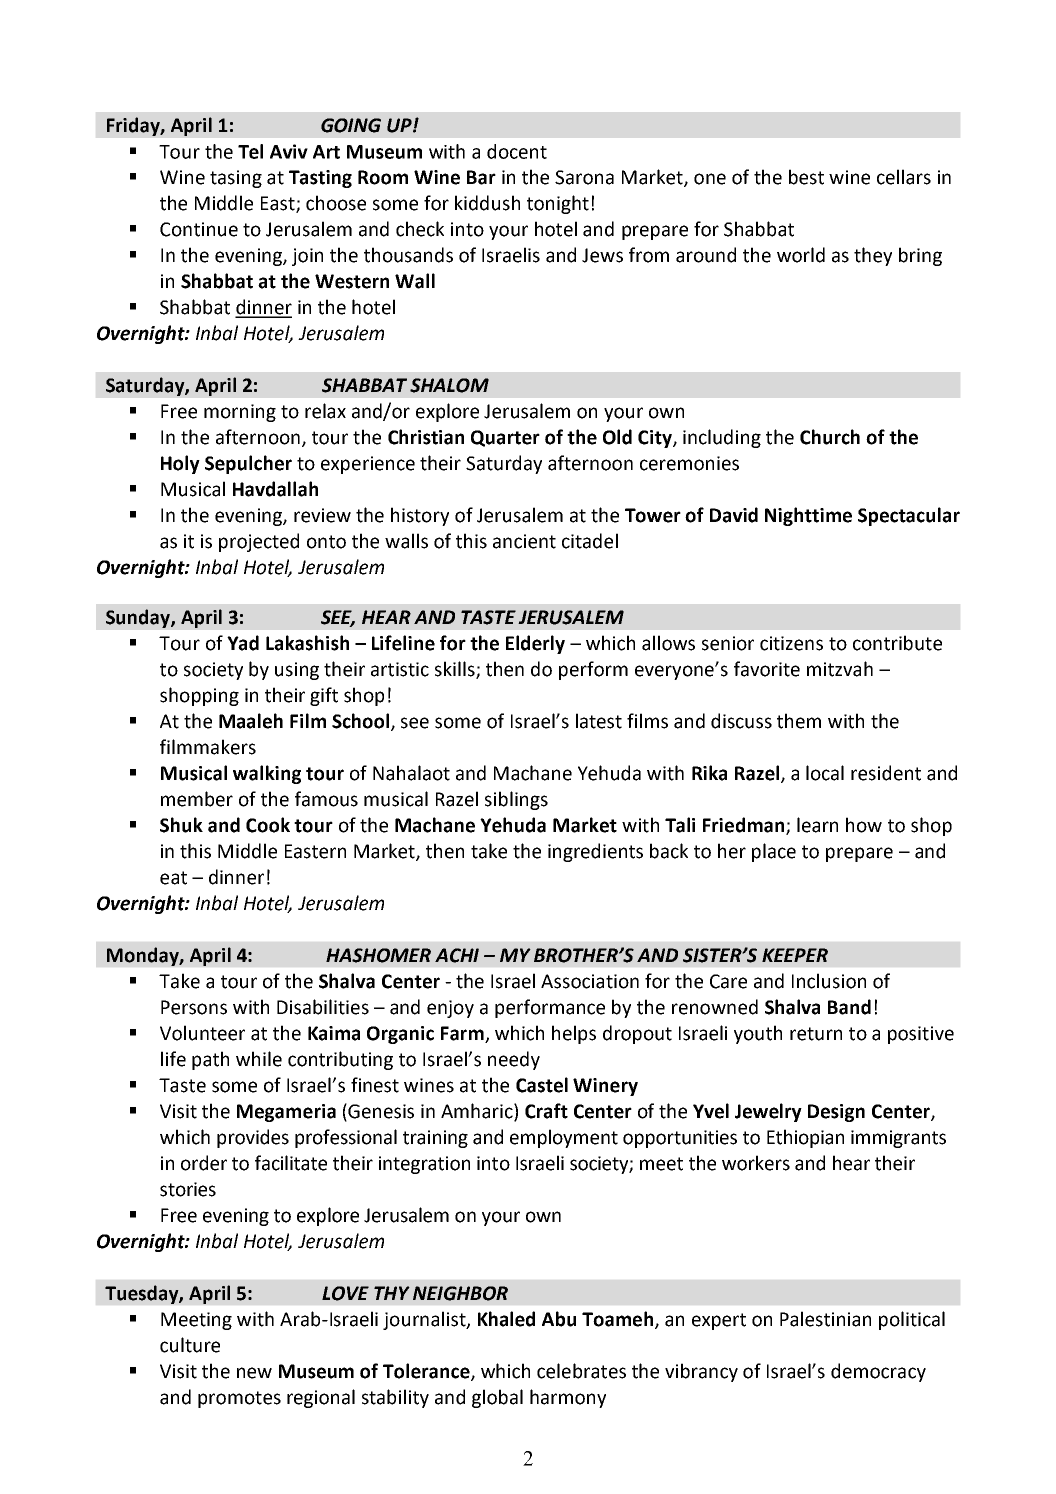  I want to click on Aviv, so click(289, 151).
